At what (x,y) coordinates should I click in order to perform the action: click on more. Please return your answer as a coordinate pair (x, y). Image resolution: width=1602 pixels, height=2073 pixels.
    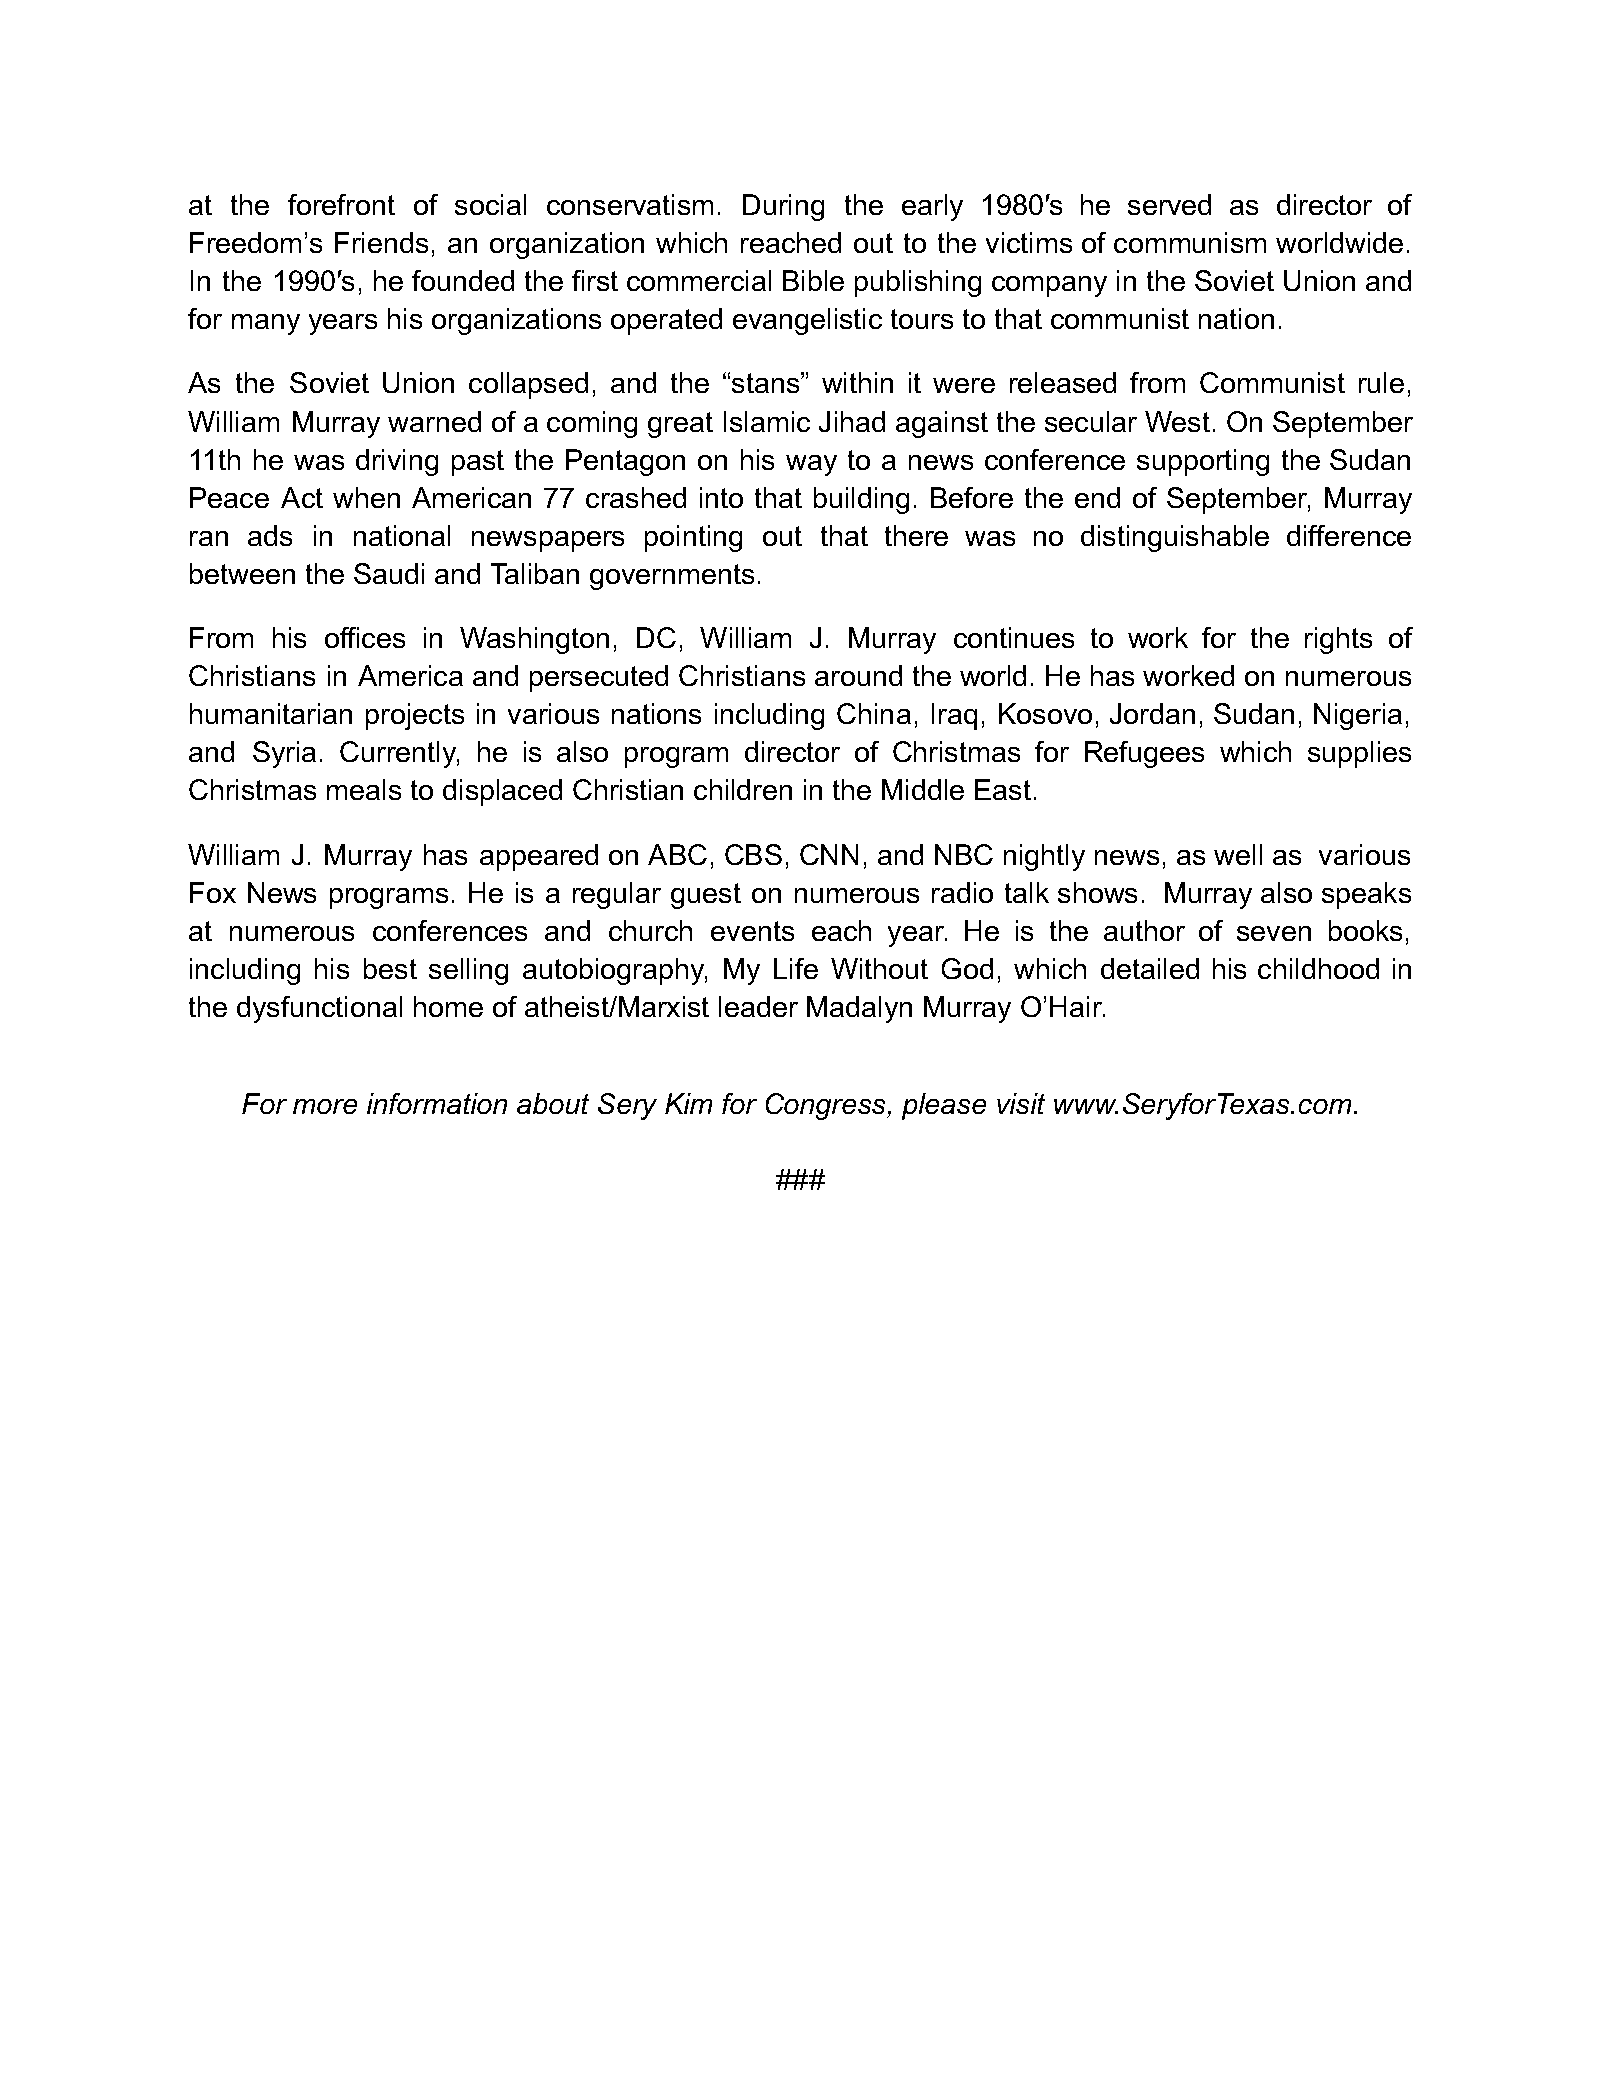
    Looking at the image, I should click on (325, 1106).
